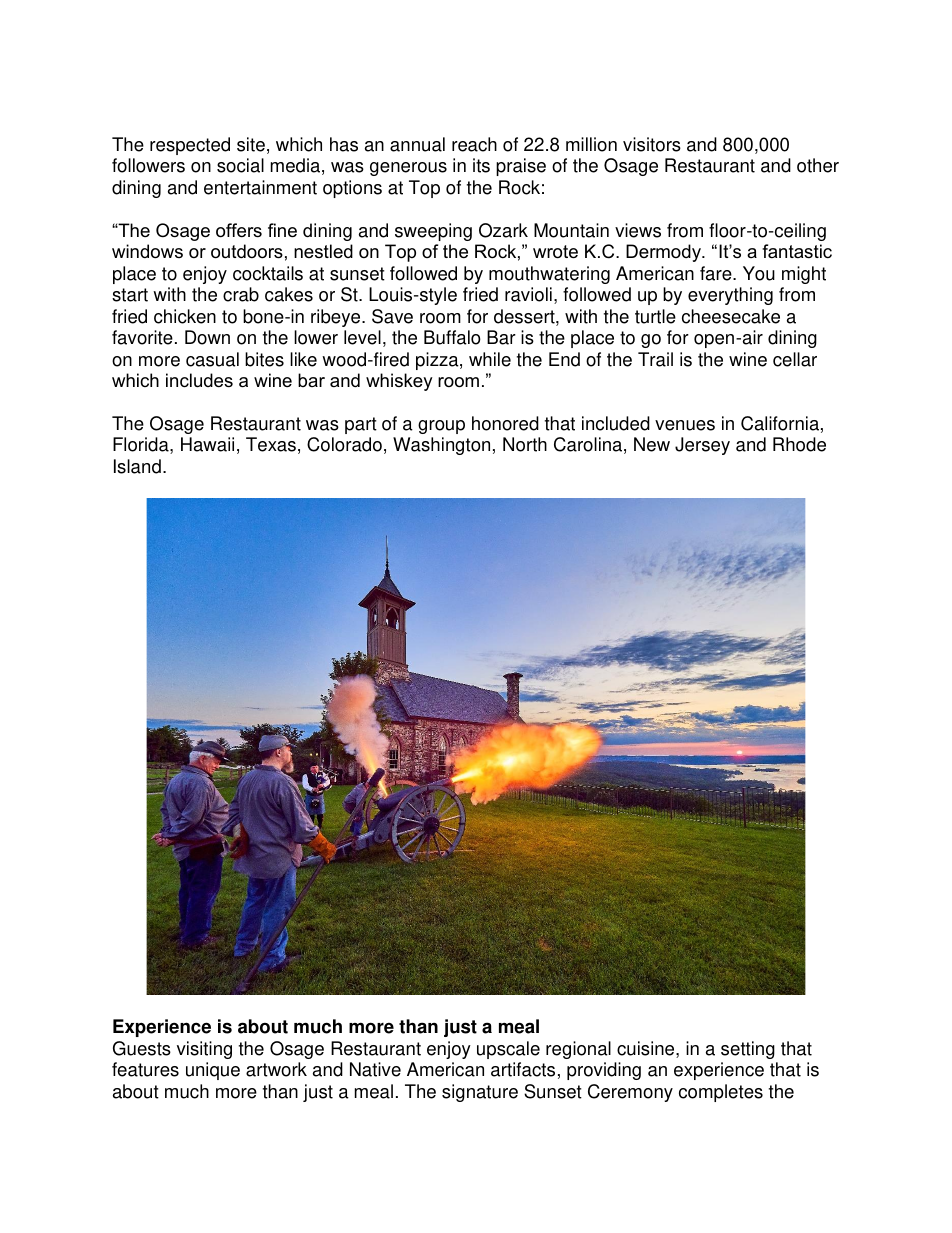 This screenshot has width=952, height=1233. I want to click on Washington, so click(441, 446).
